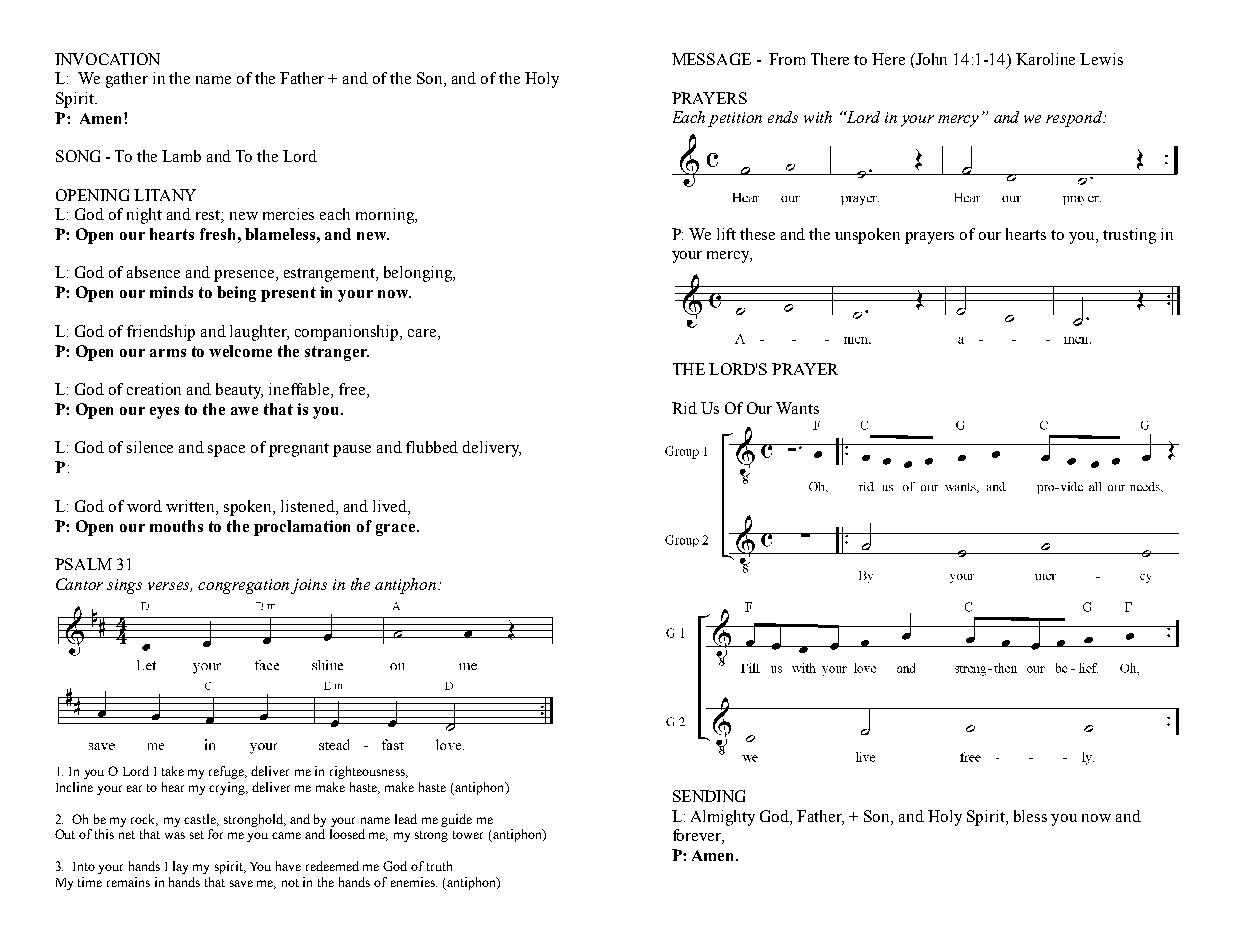 The image size is (1233, 952). What do you see at coordinates (127, 80) in the screenshot?
I see `gather` at bounding box center [127, 80].
